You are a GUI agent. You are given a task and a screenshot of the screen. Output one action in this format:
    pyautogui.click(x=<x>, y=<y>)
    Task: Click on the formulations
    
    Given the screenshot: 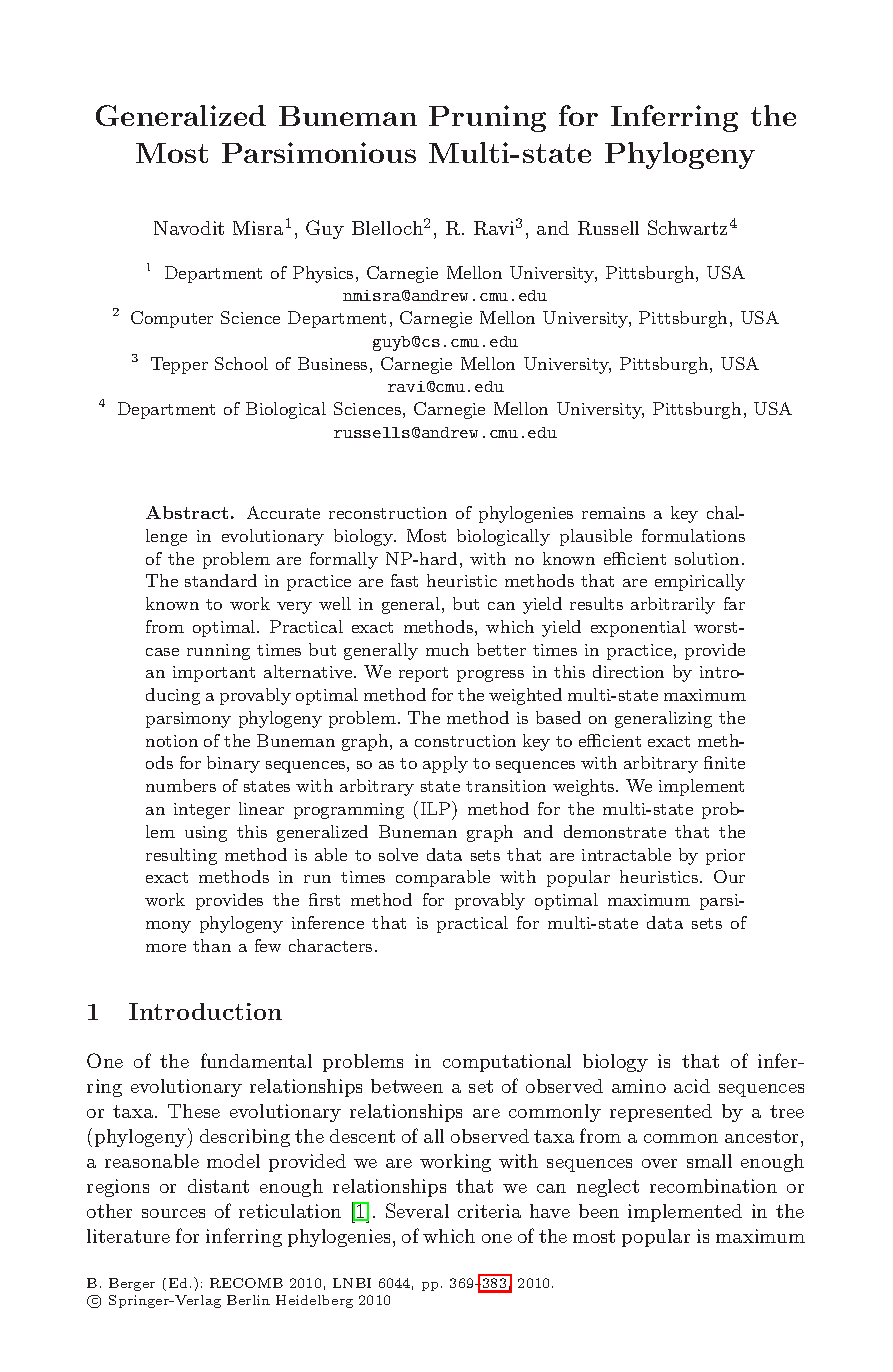 What is the action you would take?
    pyautogui.click(x=693, y=535)
